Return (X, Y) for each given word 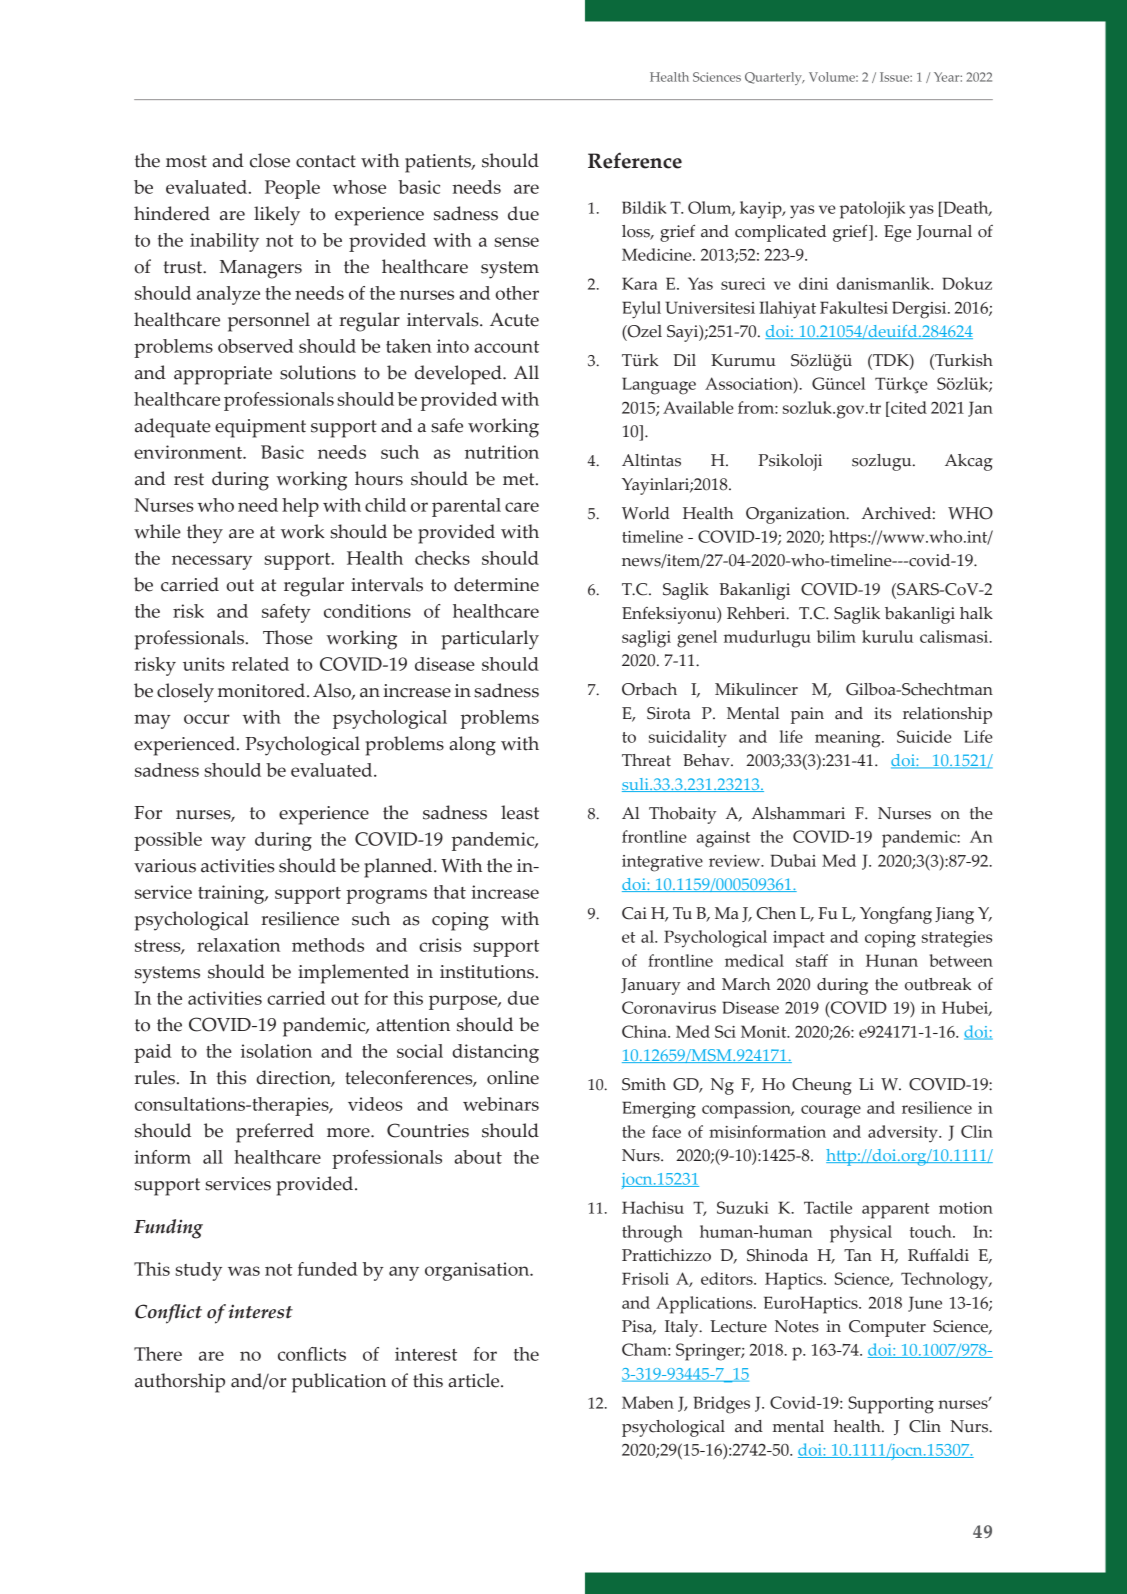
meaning (849, 739)
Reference (635, 160)
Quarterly (774, 78)
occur (207, 719)
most (186, 161)
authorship (180, 1383)
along (472, 746)
